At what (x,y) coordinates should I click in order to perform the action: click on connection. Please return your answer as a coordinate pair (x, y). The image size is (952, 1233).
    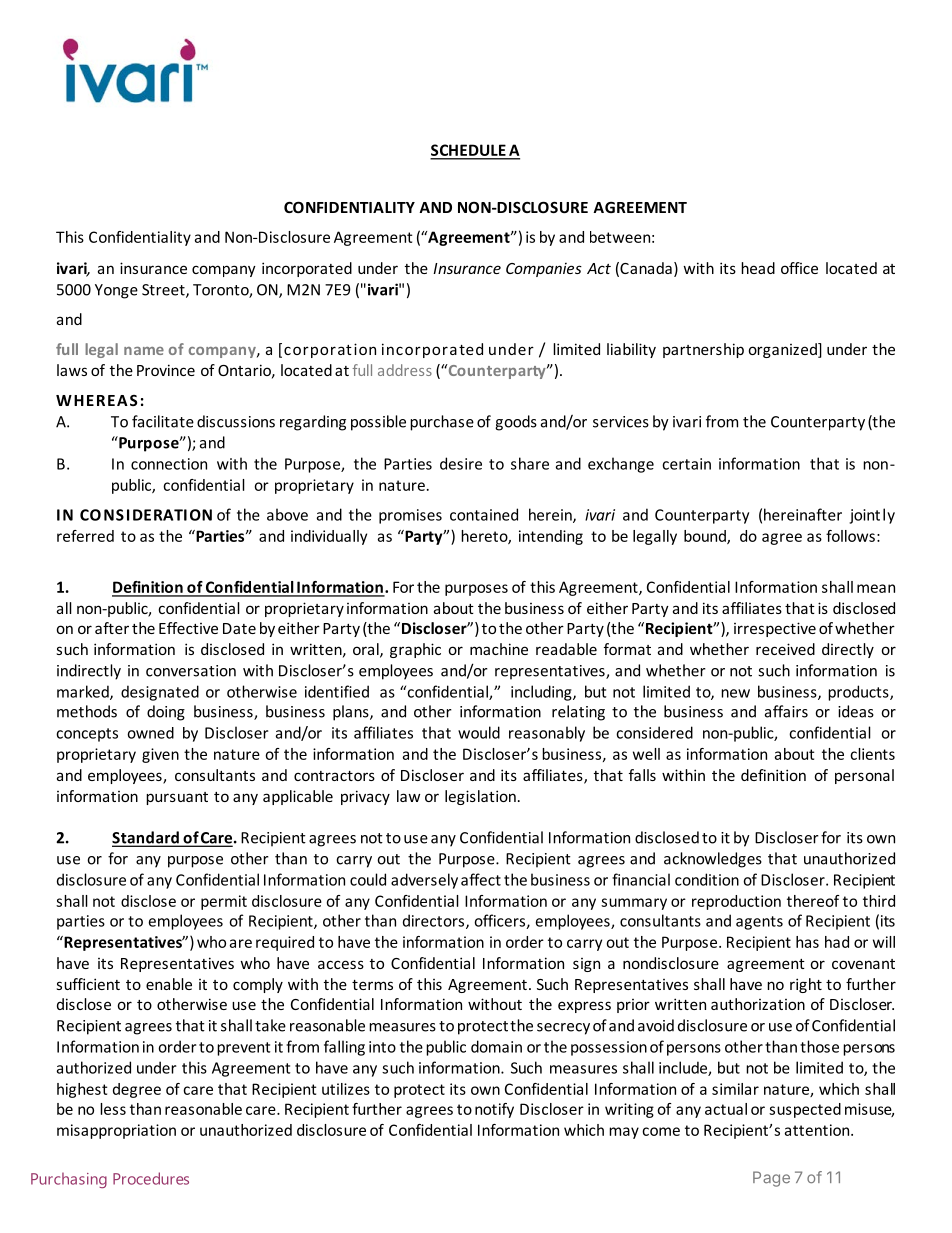
    Looking at the image, I should click on (169, 464).
